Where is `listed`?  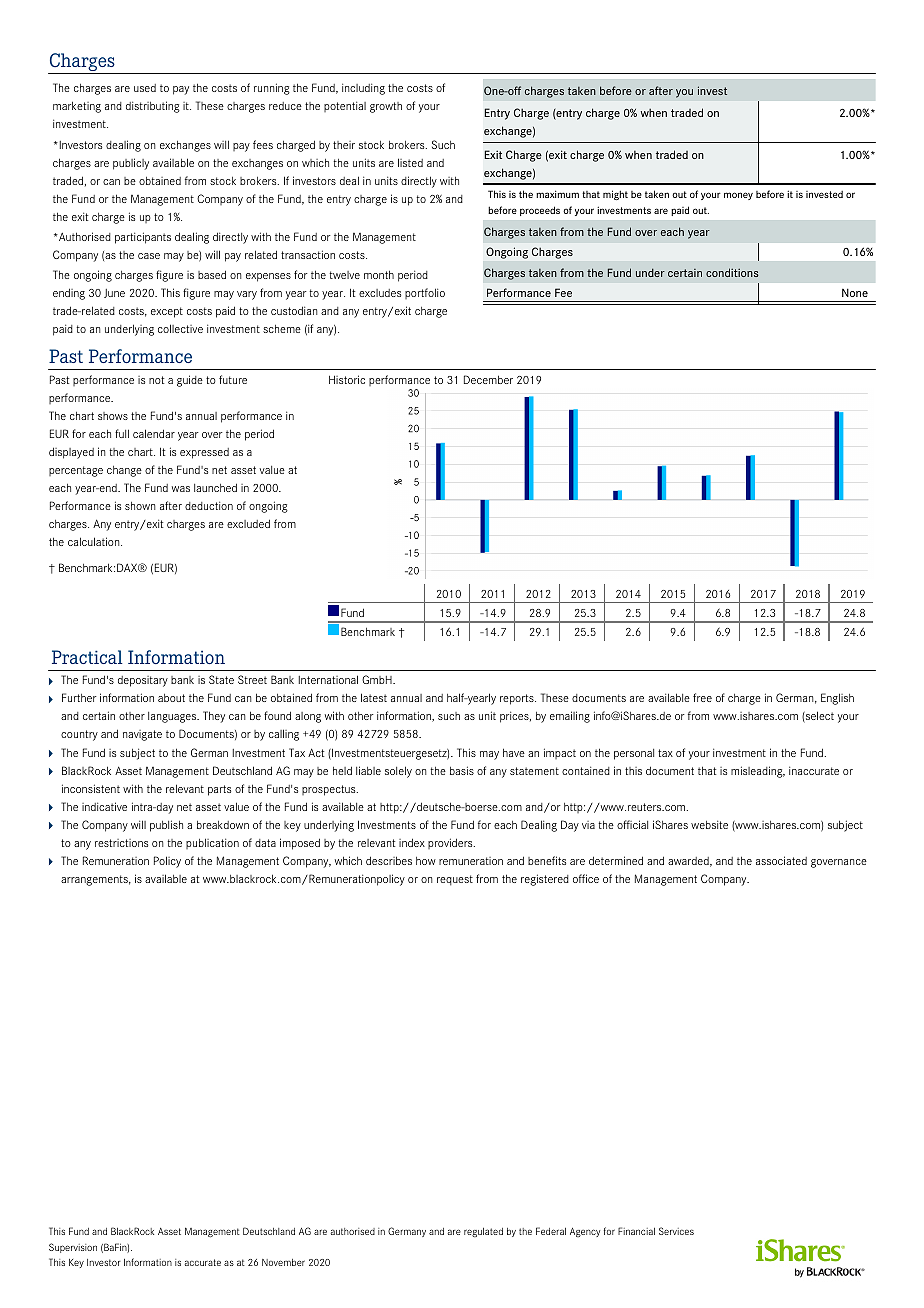
listed is located at coordinates (410, 162).
